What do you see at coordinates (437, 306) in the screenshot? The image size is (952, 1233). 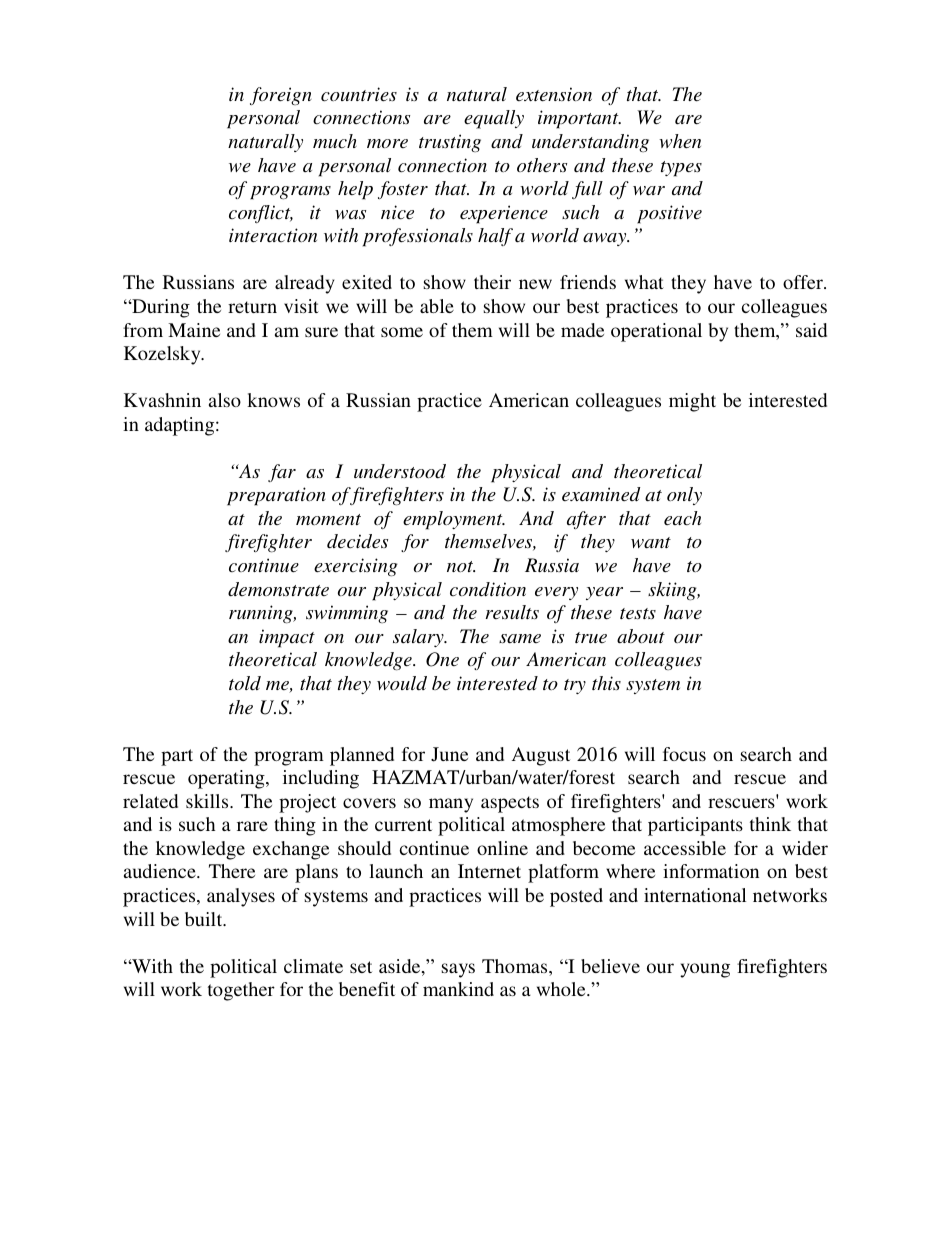 I see `able` at bounding box center [437, 306].
